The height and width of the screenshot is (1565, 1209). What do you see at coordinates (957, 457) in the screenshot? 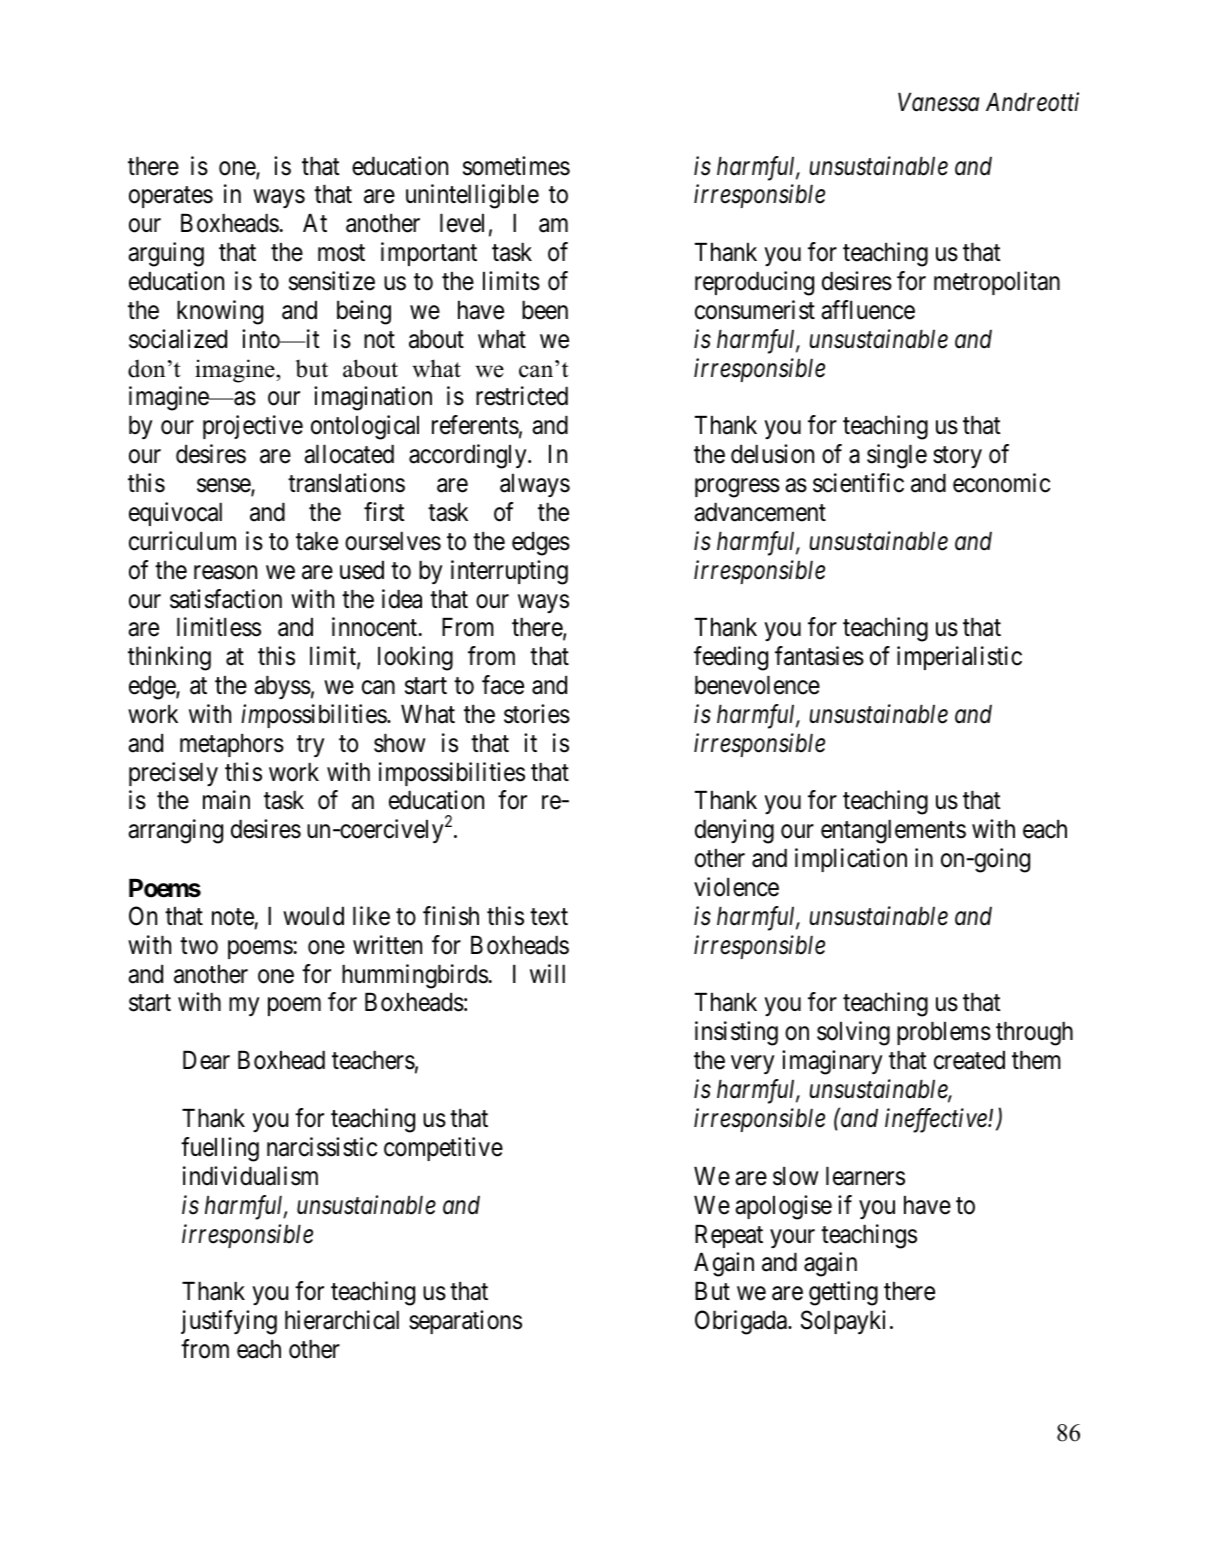
I see `story` at bounding box center [957, 457].
